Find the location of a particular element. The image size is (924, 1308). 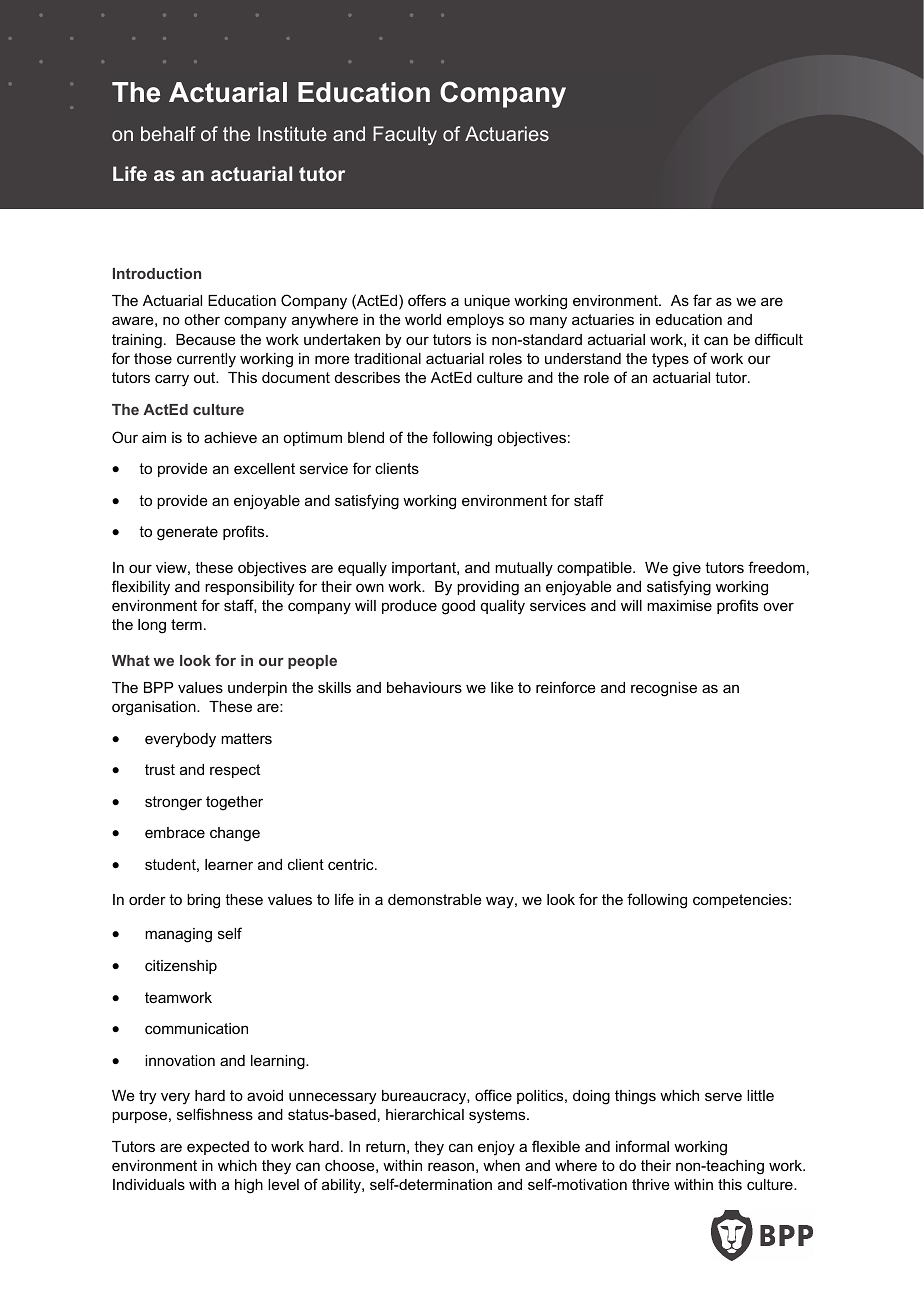

far is located at coordinates (702, 300).
